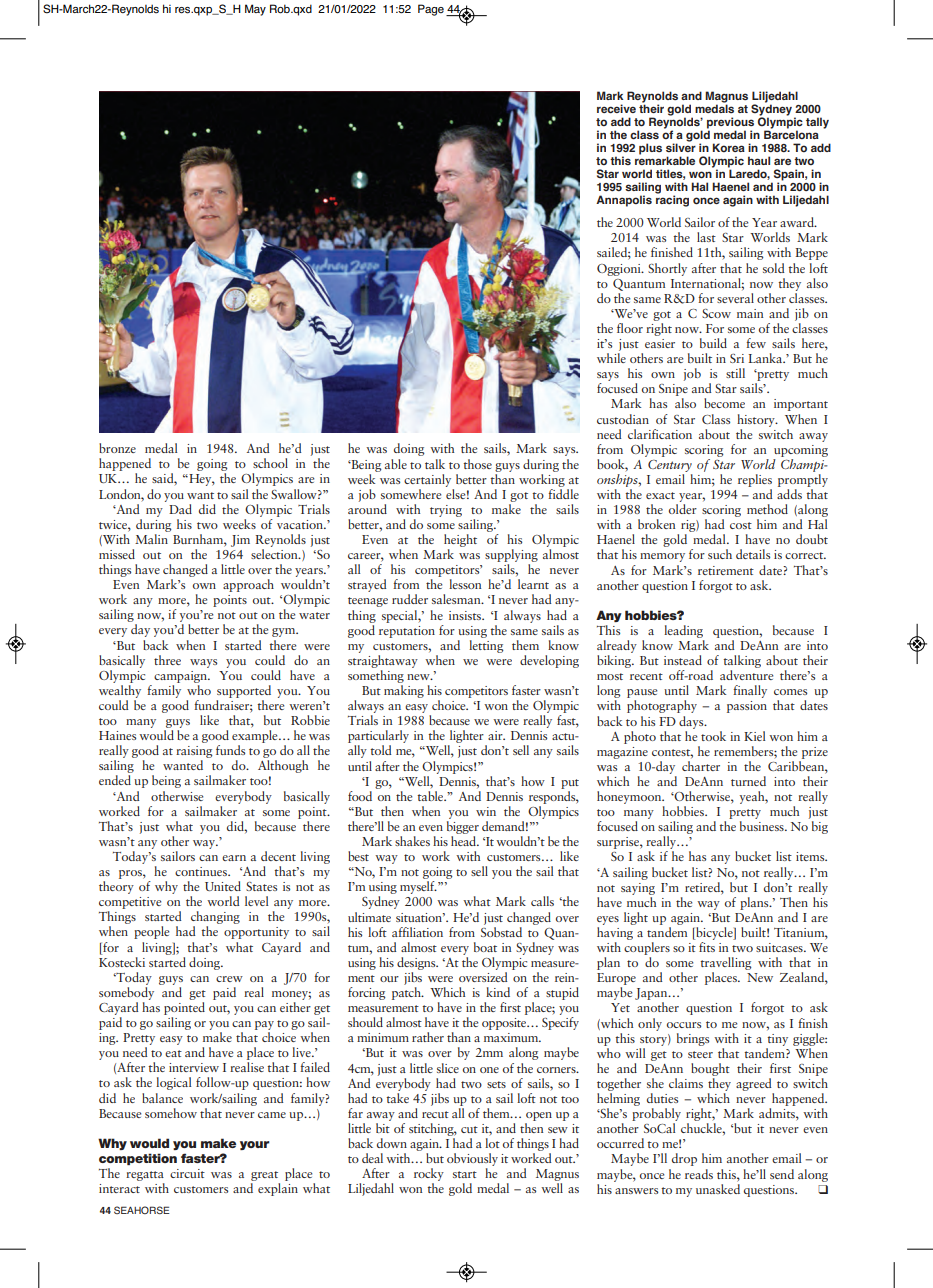 The height and width of the screenshot is (1288, 933). What do you see at coordinates (616, 109) in the screenshot?
I see `receive` at bounding box center [616, 109].
